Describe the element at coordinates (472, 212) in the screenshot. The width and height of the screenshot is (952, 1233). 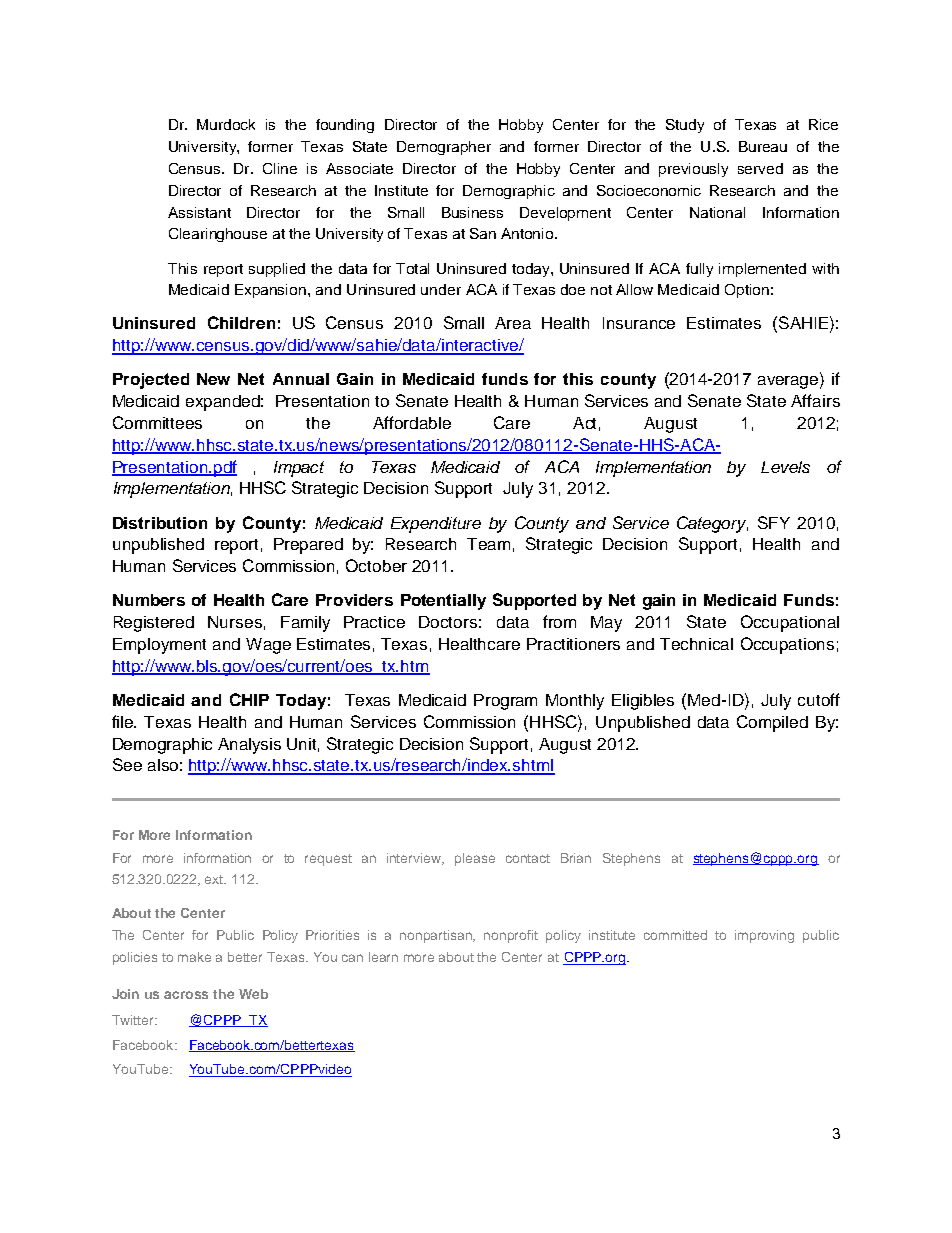
I see `Business` at that location.
